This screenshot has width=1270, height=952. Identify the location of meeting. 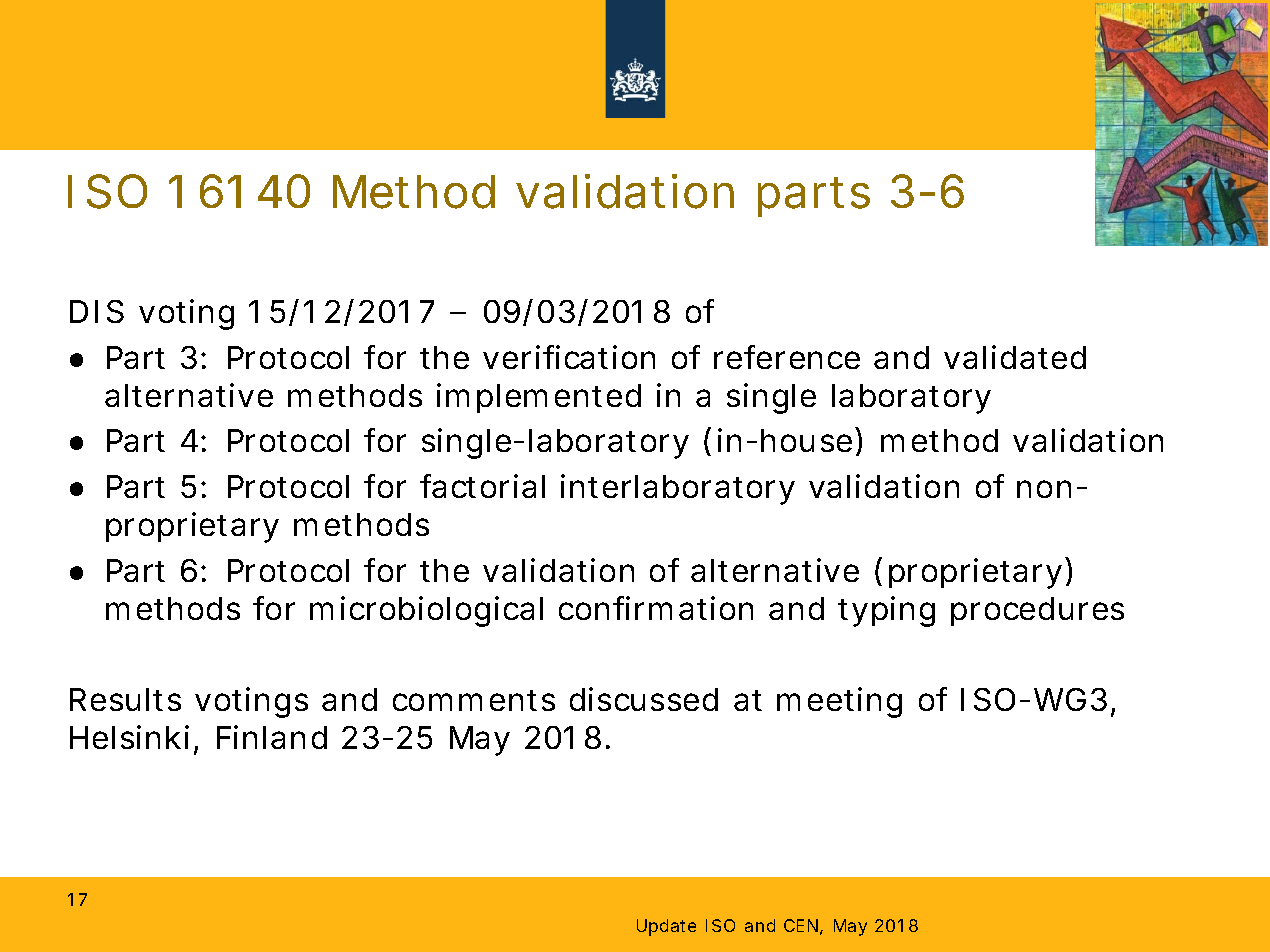
(839, 702).
